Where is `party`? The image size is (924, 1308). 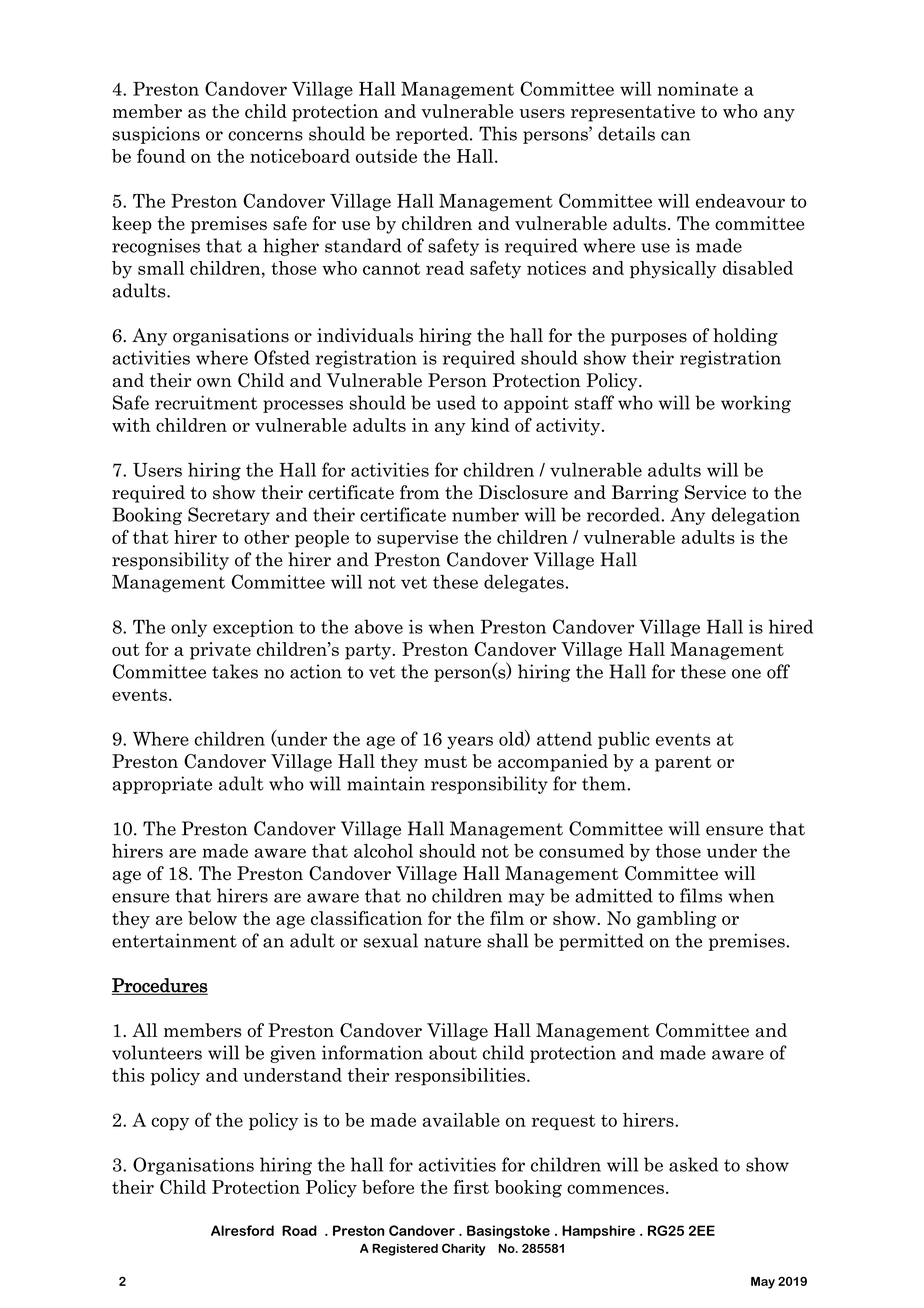 party is located at coordinates (368, 652).
